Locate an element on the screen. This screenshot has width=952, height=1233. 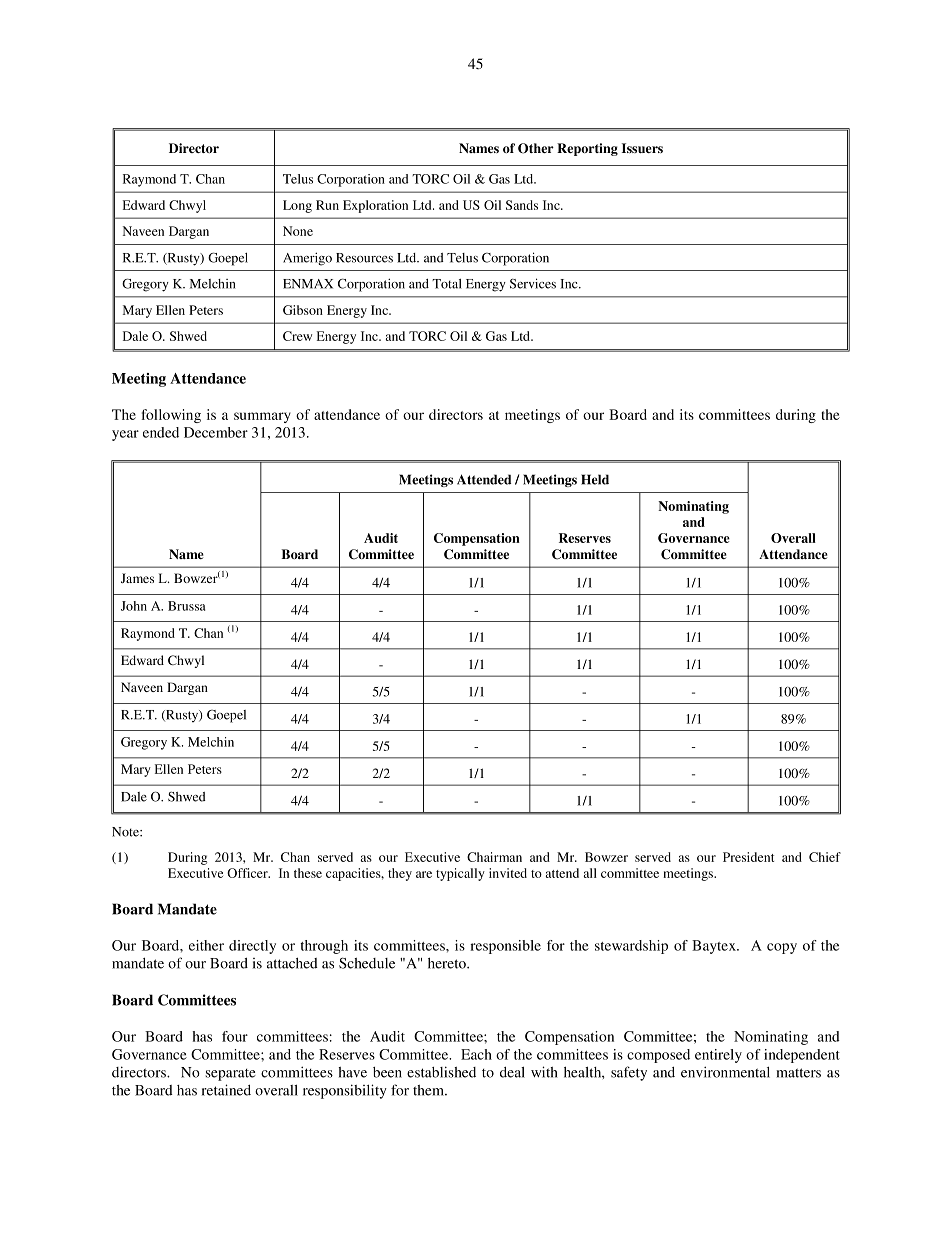
Held is located at coordinates (595, 479).
